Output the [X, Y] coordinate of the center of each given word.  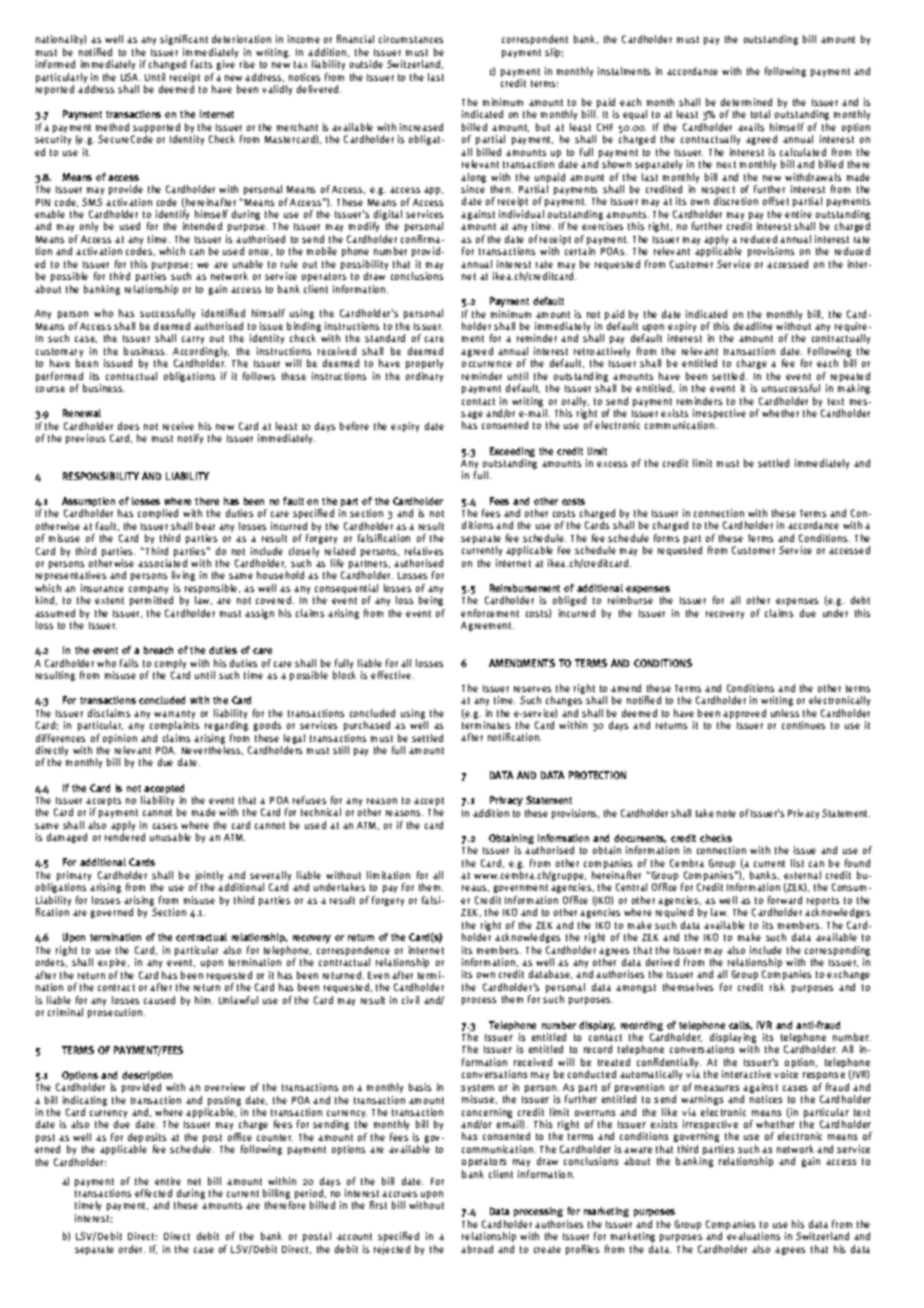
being [431, 601]
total [760, 114]
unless [785, 713]
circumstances [411, 39]
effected [153, 1193]
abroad [477, 1249]
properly [424, 364]
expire [113, 963]
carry [193, 340]
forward [785, 900]
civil [410, 1000]
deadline [753, 326]
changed [167, 65]
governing [696, 1137]
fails [129, 663]
